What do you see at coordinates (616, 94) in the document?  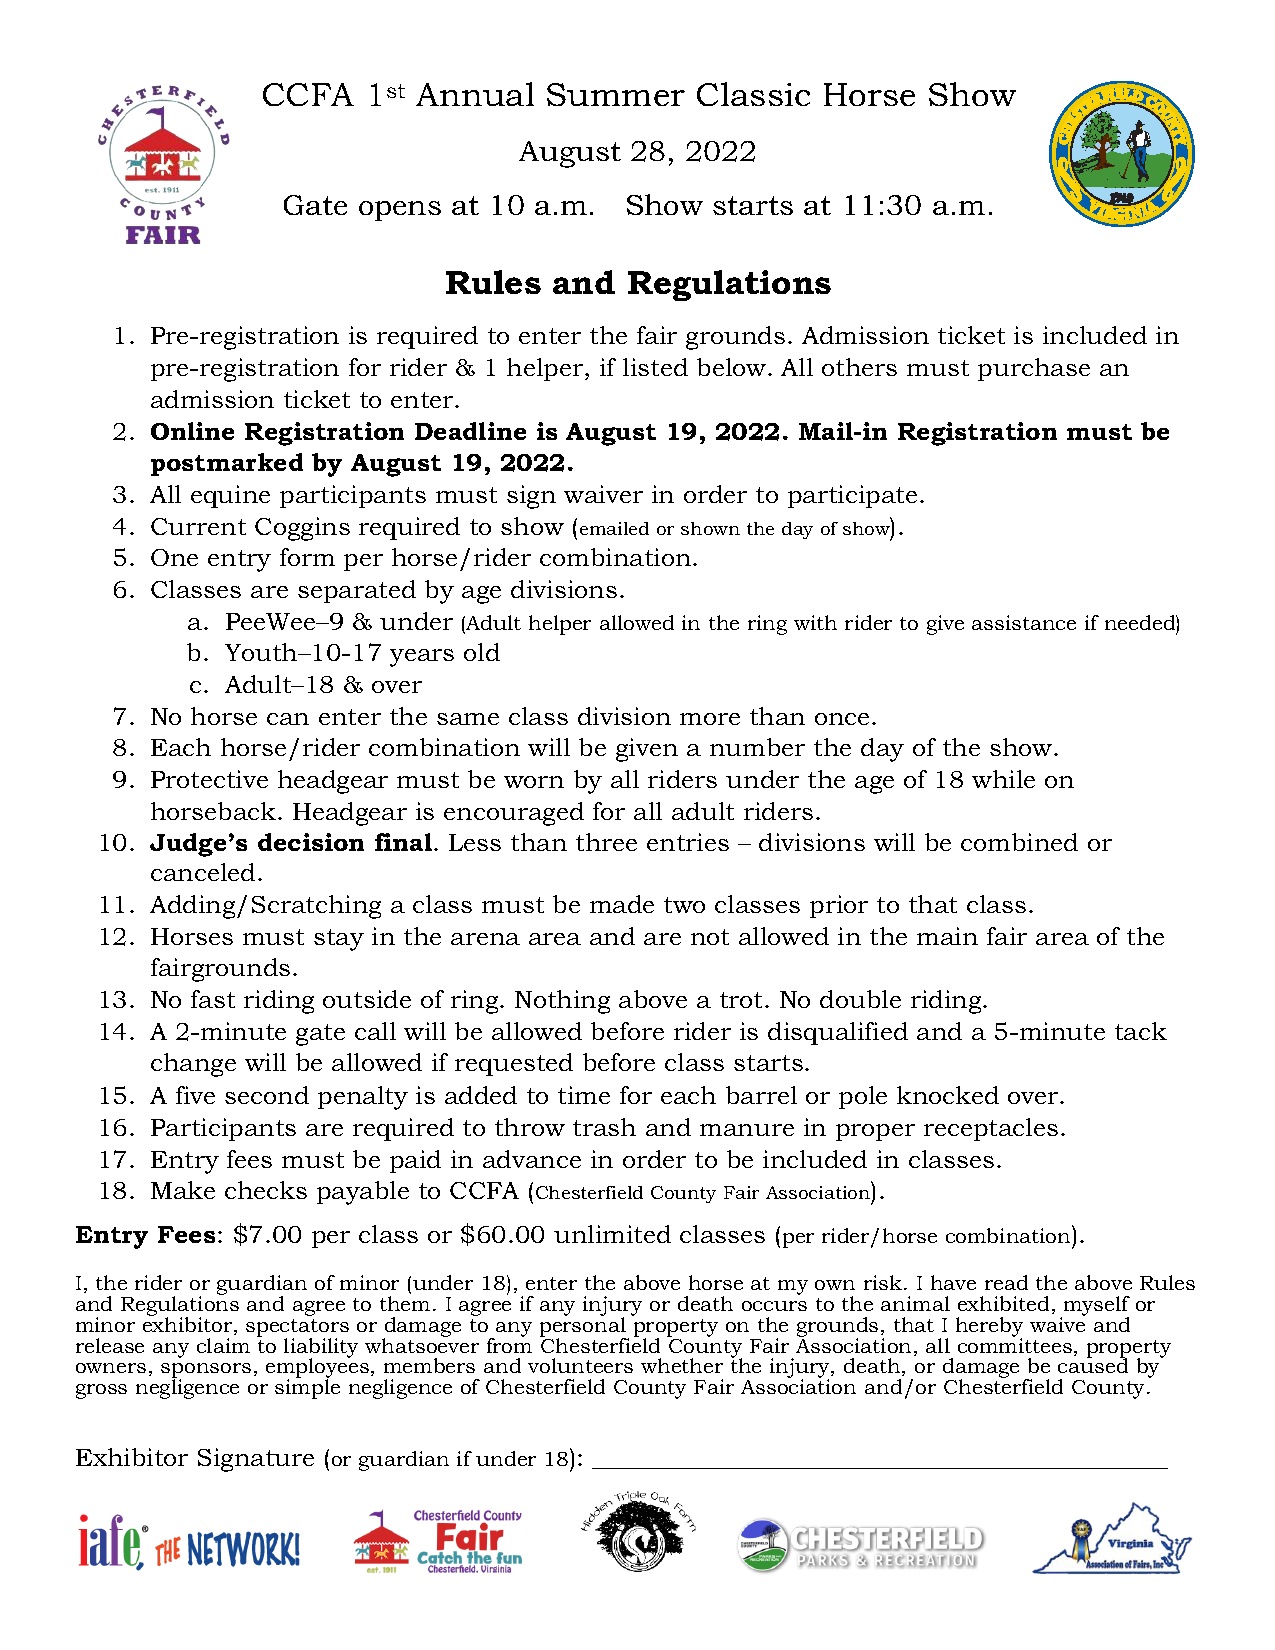 I see `Summer` at bounding box center [616, 94].
